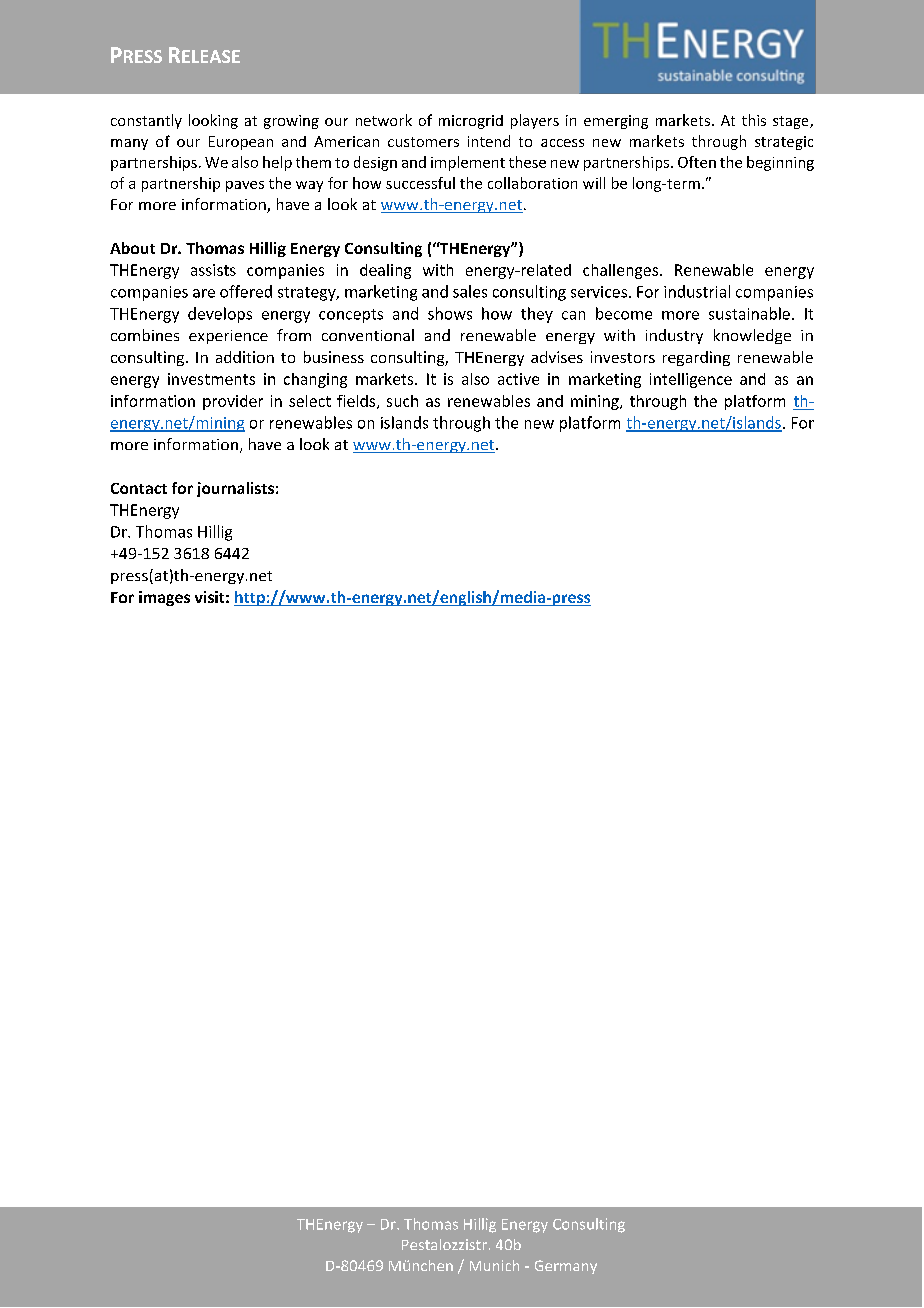  Describe the element at coordinates (468, 163) in the screenshot. I see `implement` at that location.
